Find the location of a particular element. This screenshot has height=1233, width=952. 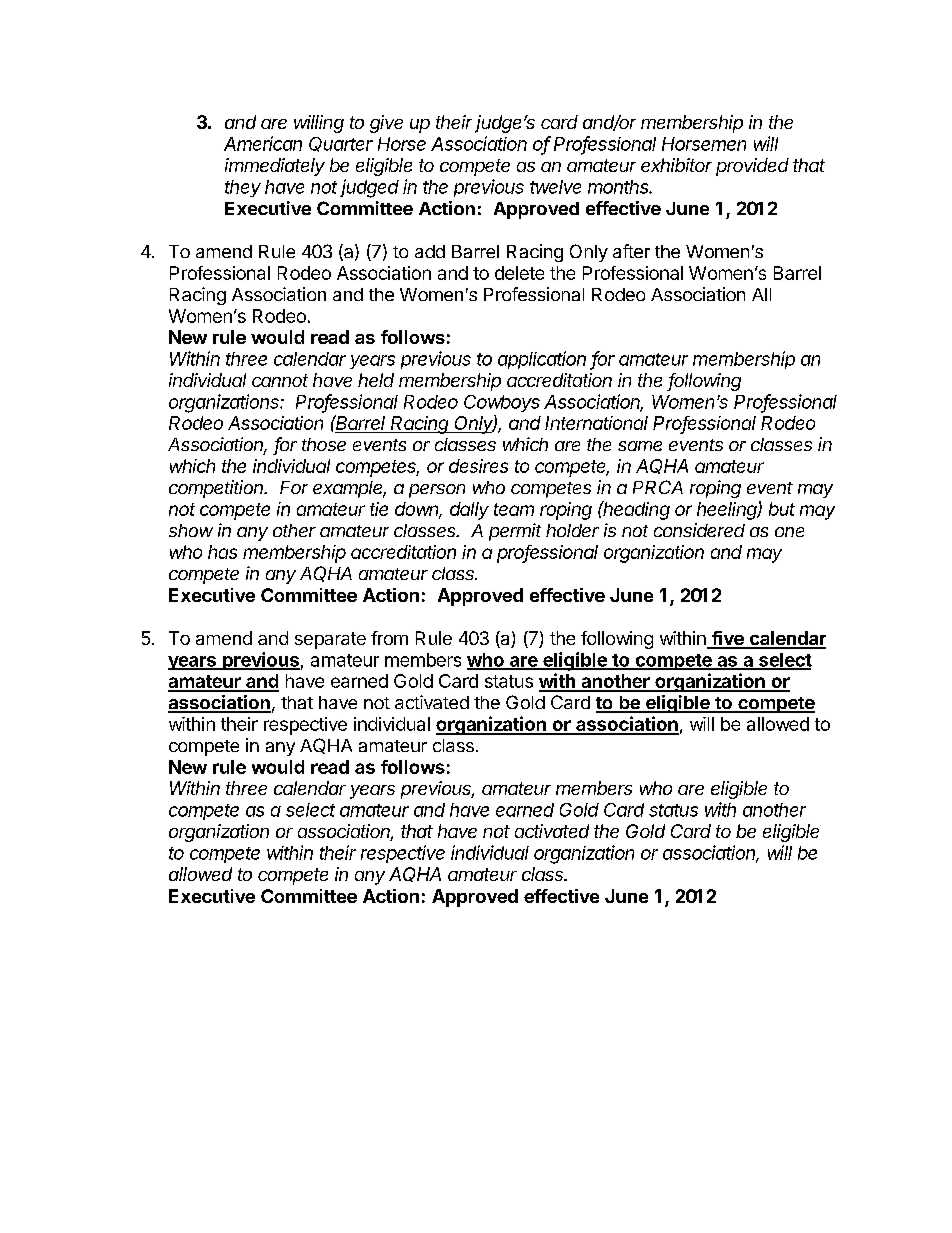

cannot is located at coordinates (280, 380).
